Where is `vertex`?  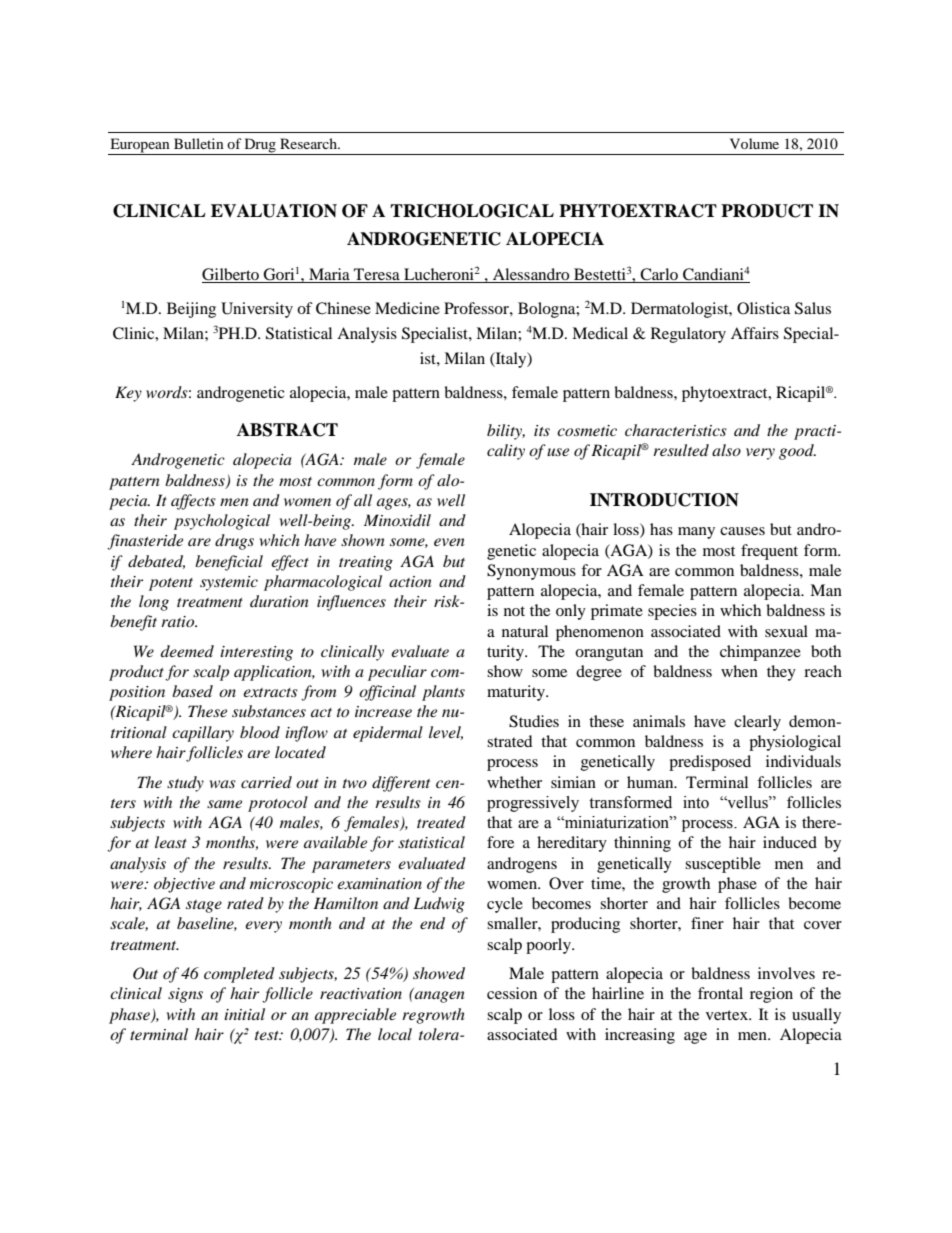 vertex is located at coordinates (728, 1015).
